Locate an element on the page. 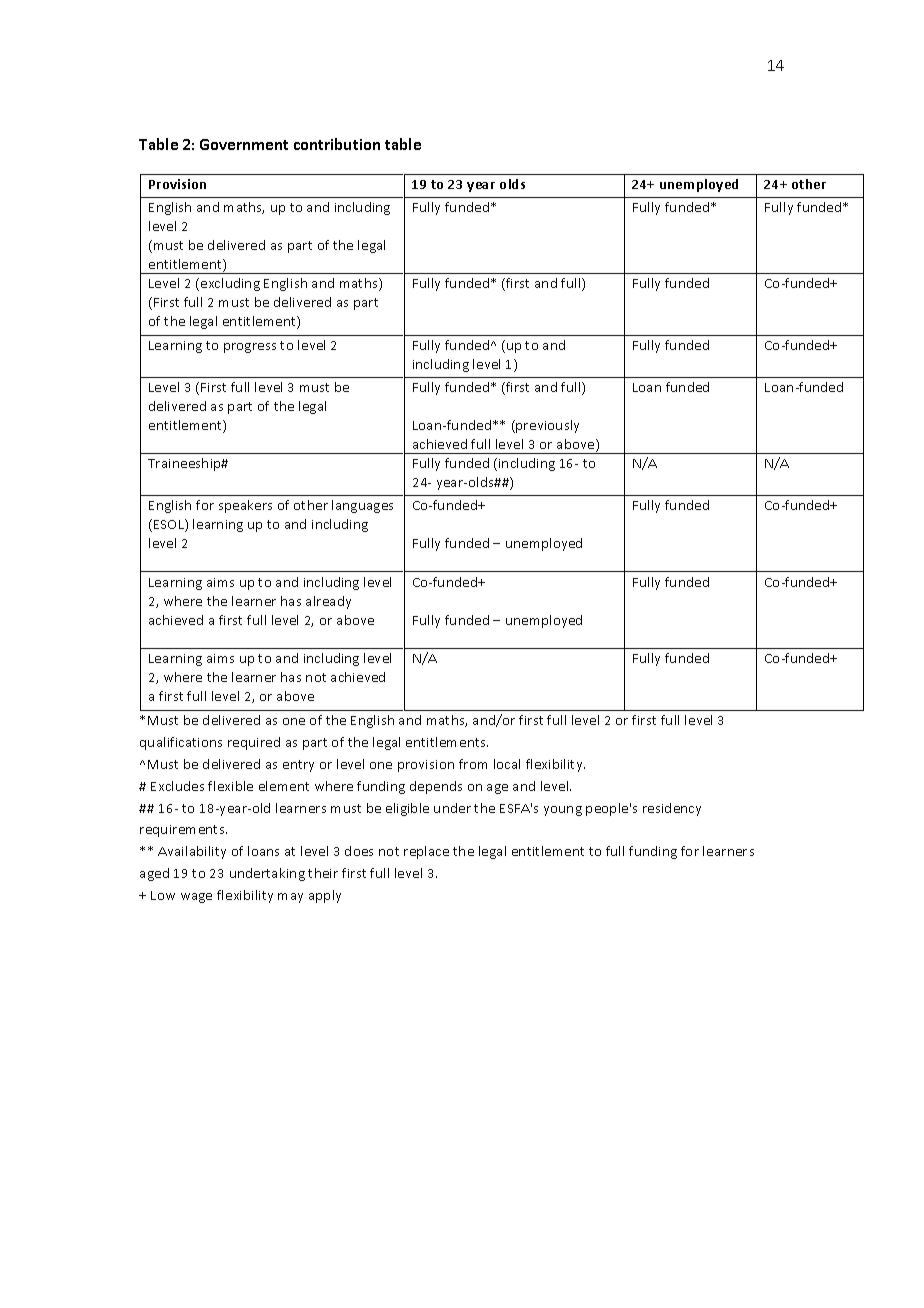 This document has height=1308, width=924. required is located at coordinates (254, 743).
